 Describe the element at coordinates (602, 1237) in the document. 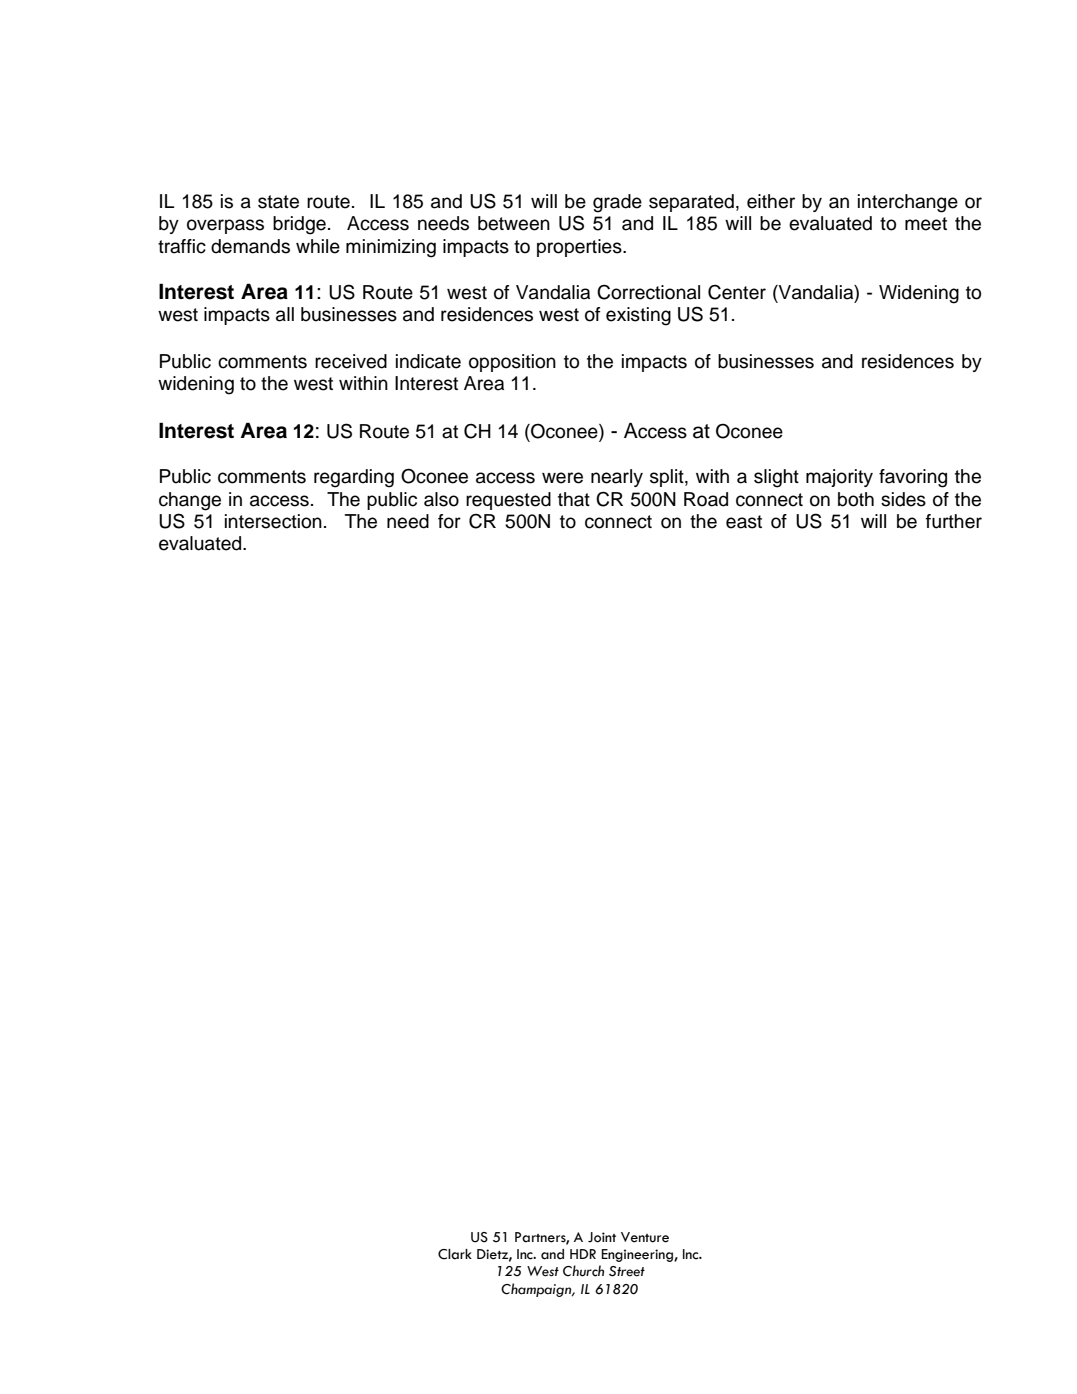

I see `Joint` at that location.
